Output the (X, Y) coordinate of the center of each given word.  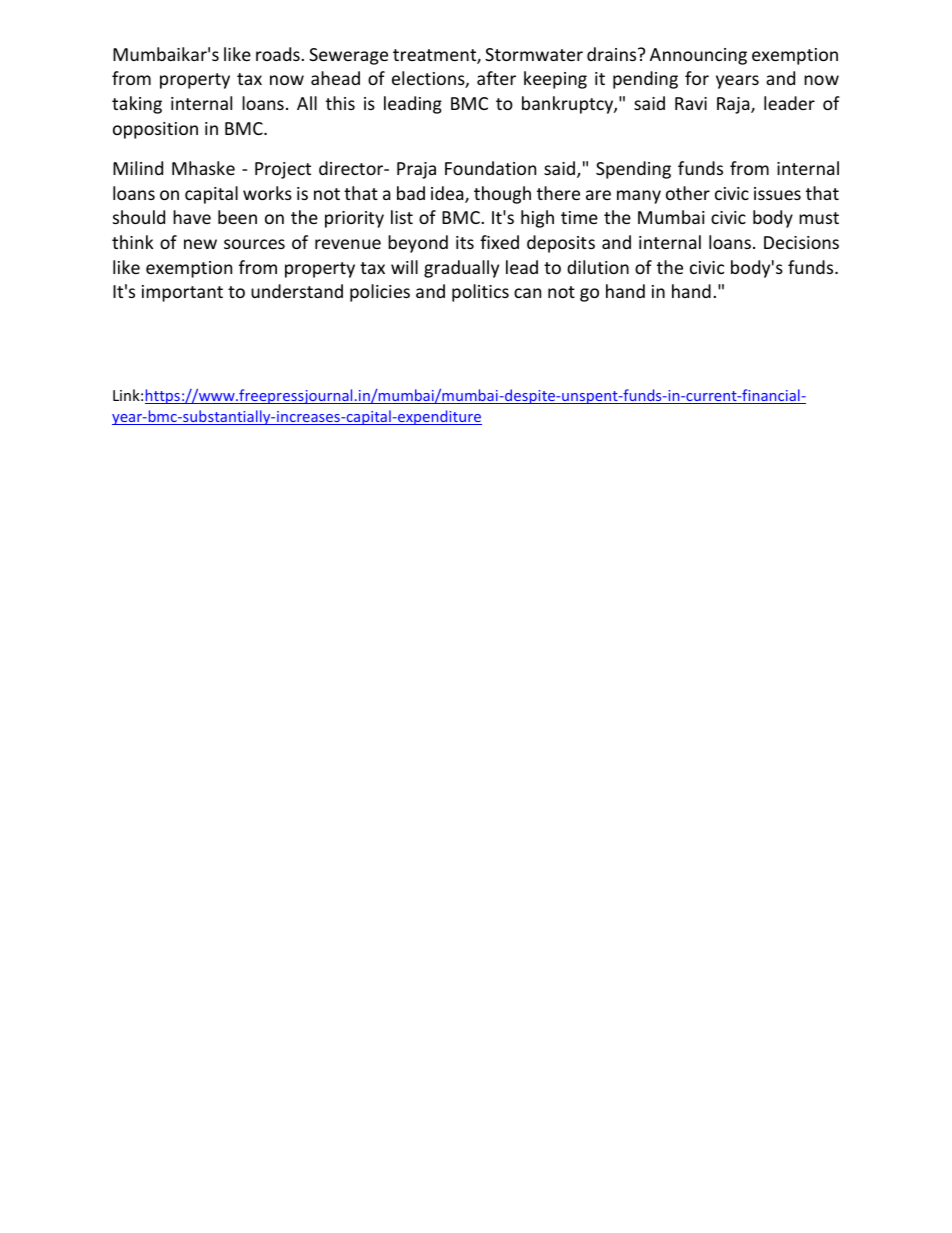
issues (777, 193)
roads (279, 54)
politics (480, 293)
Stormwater (534, 54)
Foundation (490, 168)
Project (283, 170)
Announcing (698, 56)
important (182, 293)
